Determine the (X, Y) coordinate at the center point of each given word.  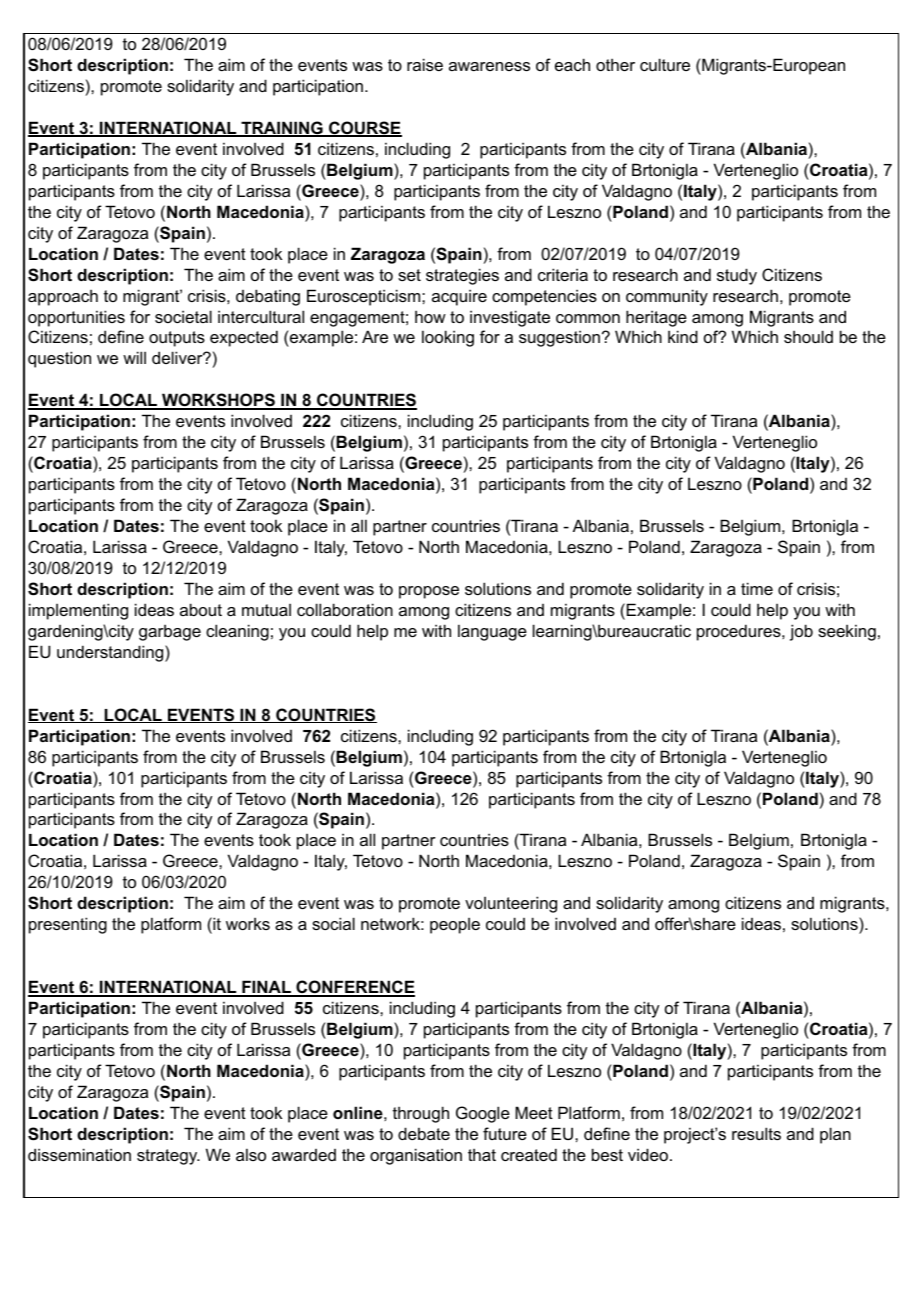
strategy (168, 1157)
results (756, 1133)
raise (425, 64)
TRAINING (282, 129)
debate (424, 1133)
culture (665, 64)
